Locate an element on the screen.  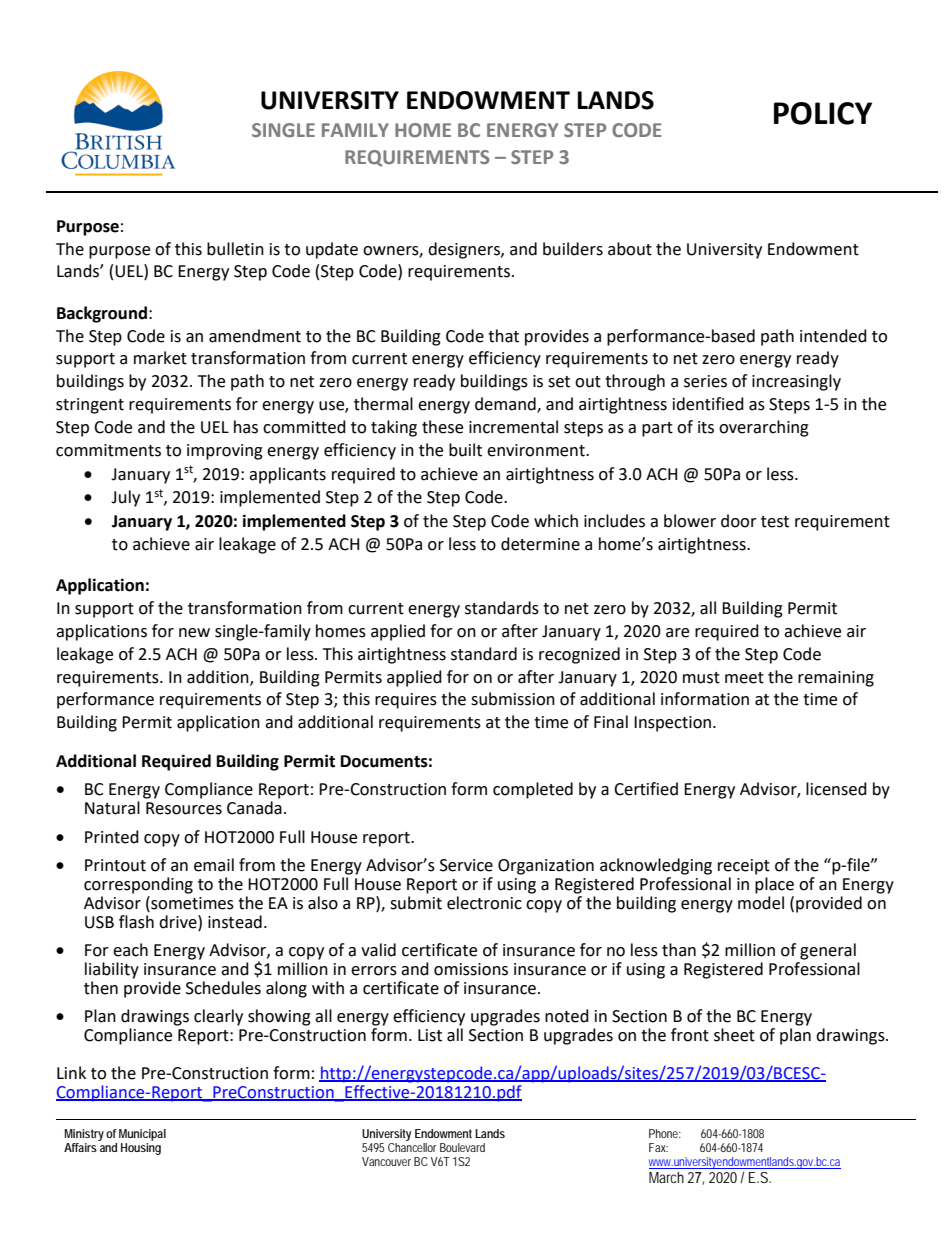
new is located at coordinates (194, 633).
